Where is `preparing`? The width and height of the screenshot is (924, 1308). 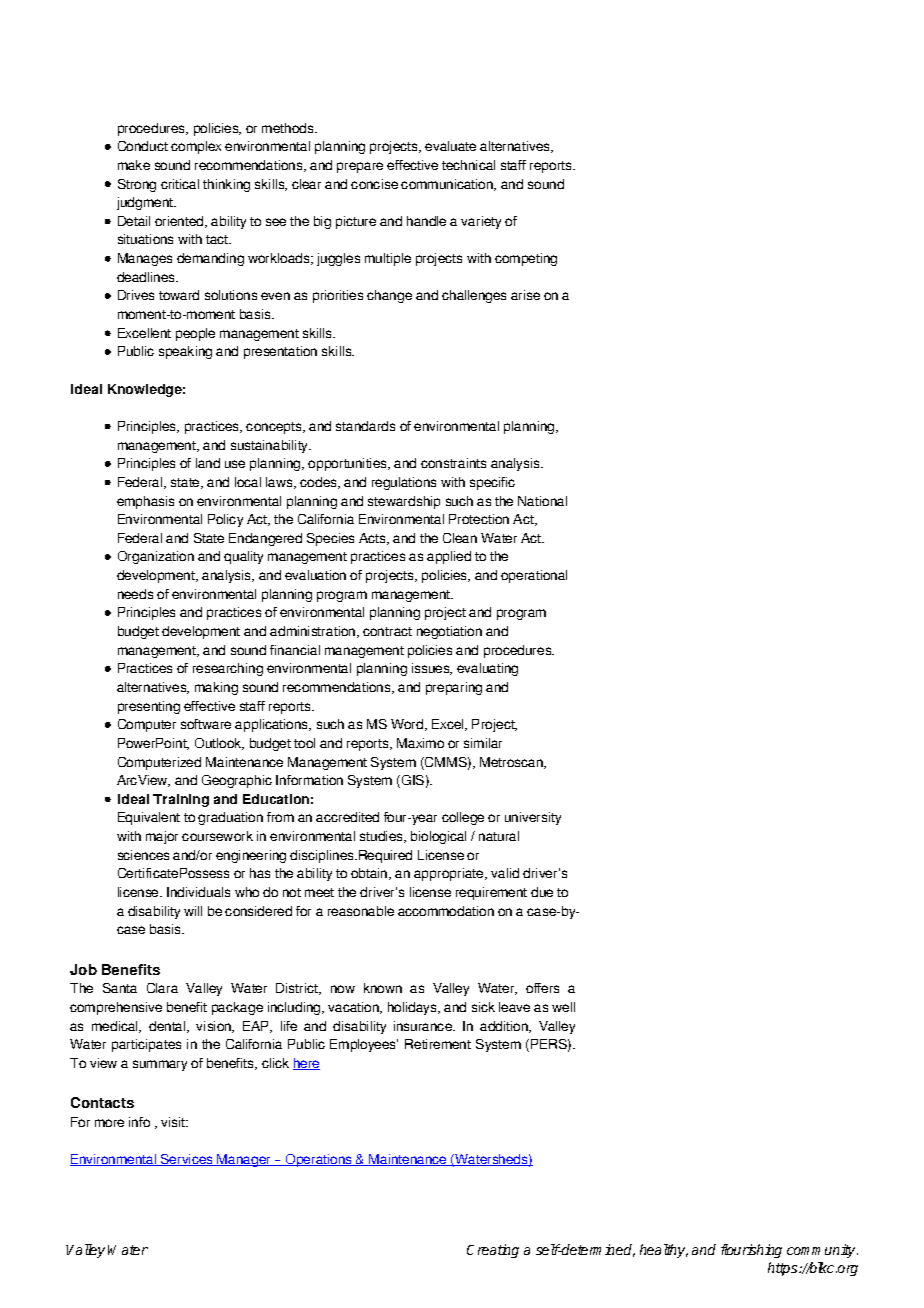 preparing is located at coordinates (454, 688).
